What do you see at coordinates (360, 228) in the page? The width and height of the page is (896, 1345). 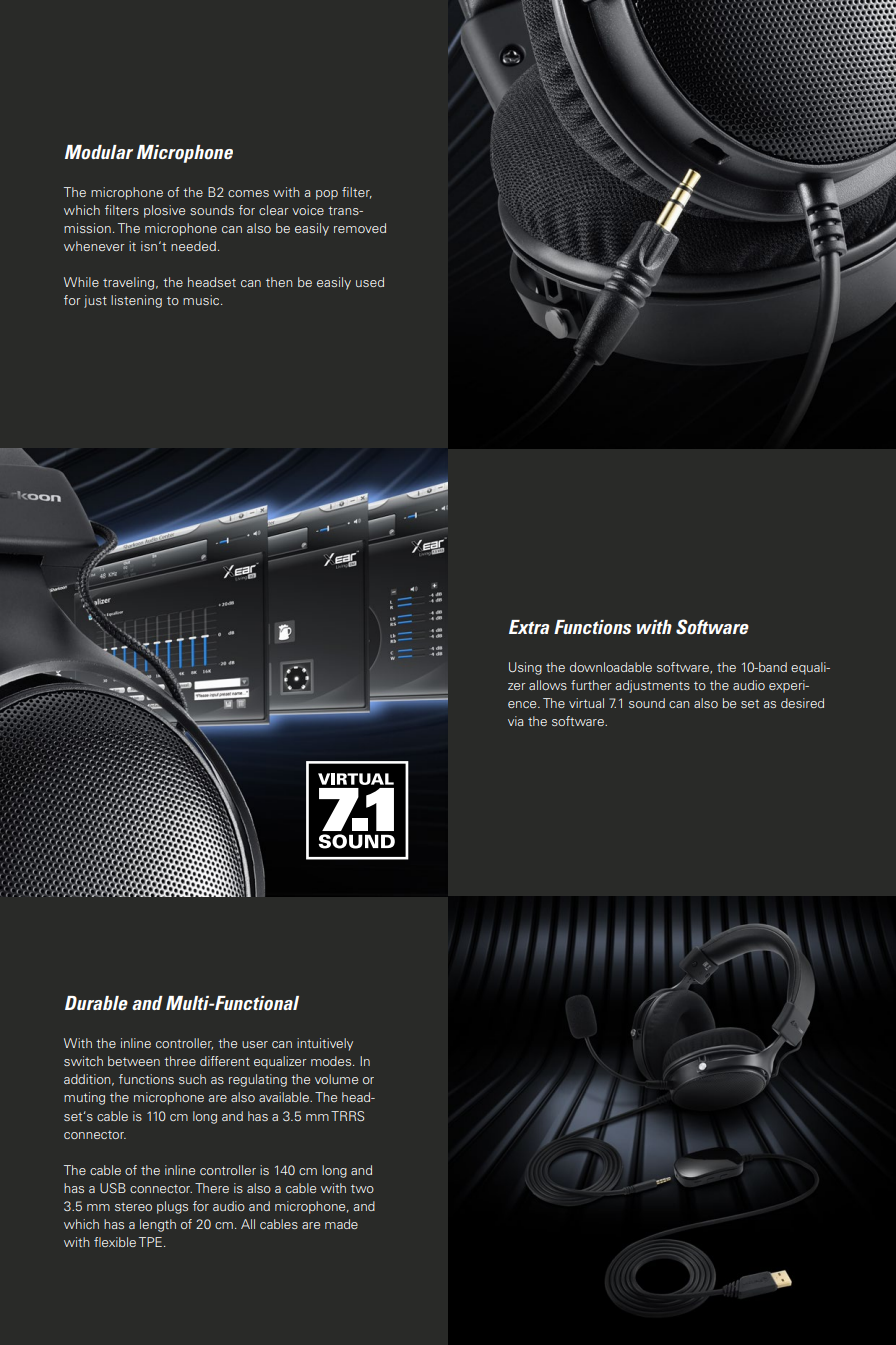 I see `removed` at bounding box center [360, 228].
